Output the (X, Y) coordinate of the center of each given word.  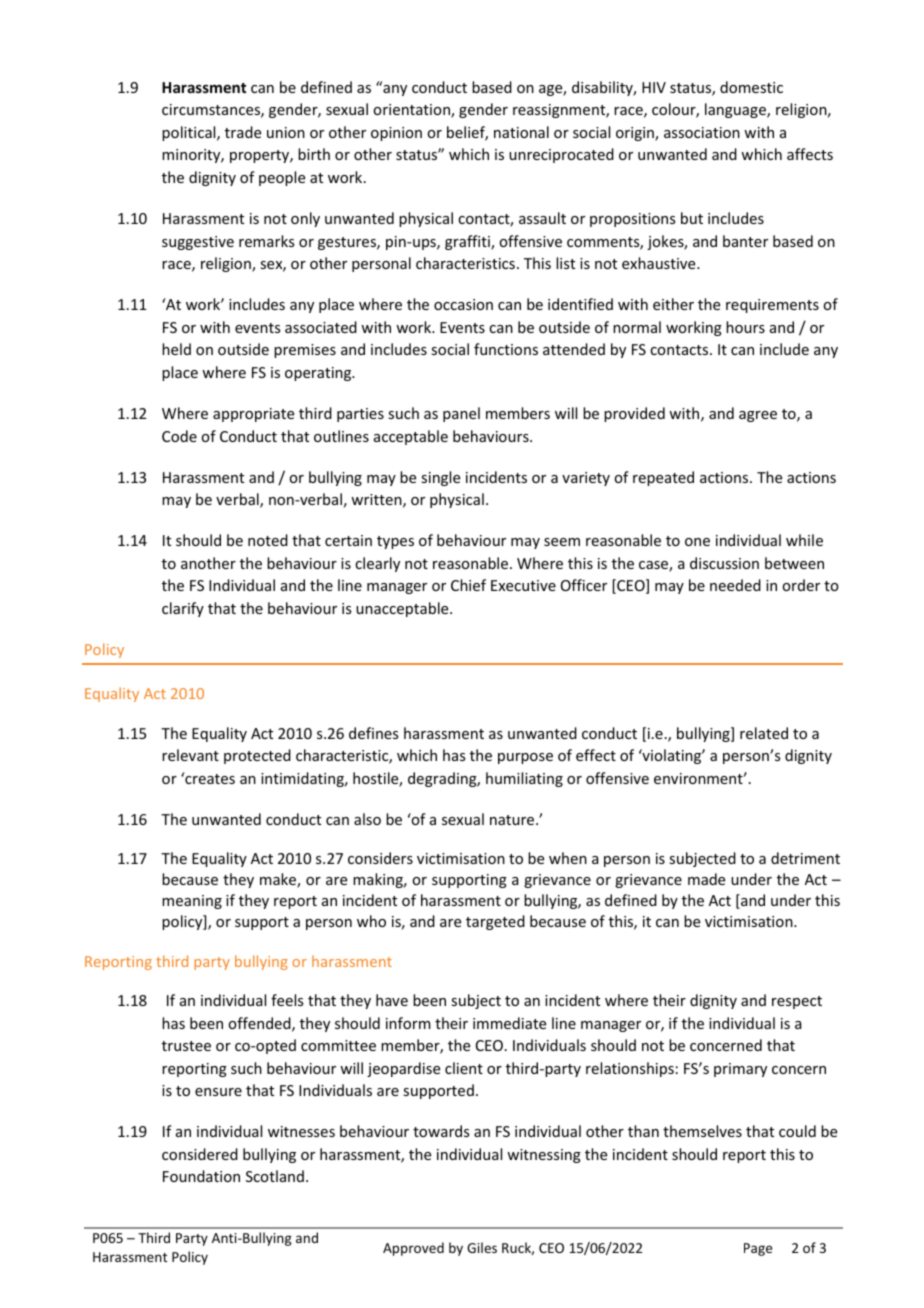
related (764, 733)
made (706, 879)
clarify (183, 609)
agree (758, 416)
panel (461, 414)
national (521, 132)
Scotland (275, 1176)
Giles (482, 1247)
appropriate (253, 415)
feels (287, 1000)
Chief (468, 585)
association (702, 132)
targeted (495, 922)
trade (243, 132)
